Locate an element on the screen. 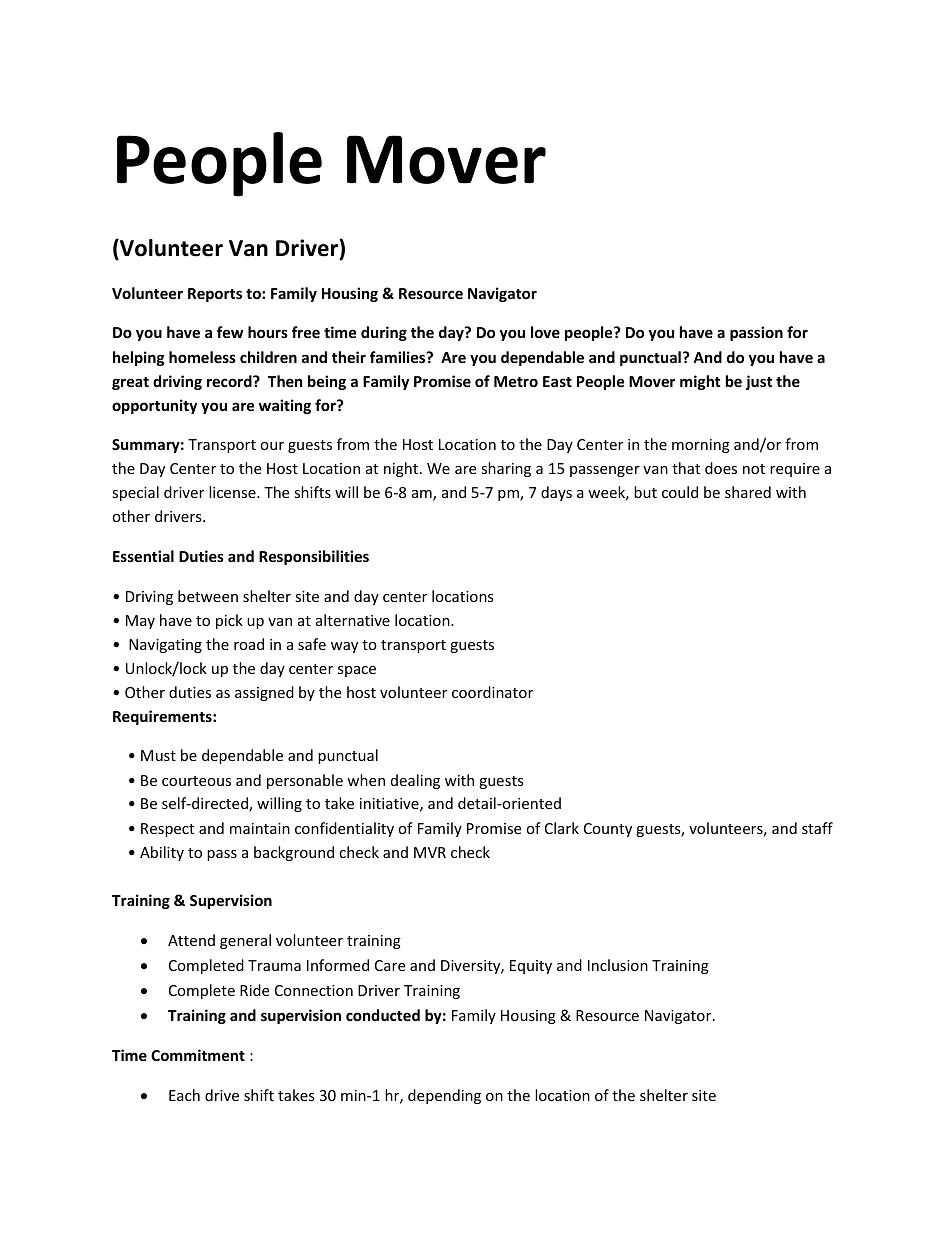 This screenshot has width=952, height=1233. depending is located at coordinates (444, 1096).
